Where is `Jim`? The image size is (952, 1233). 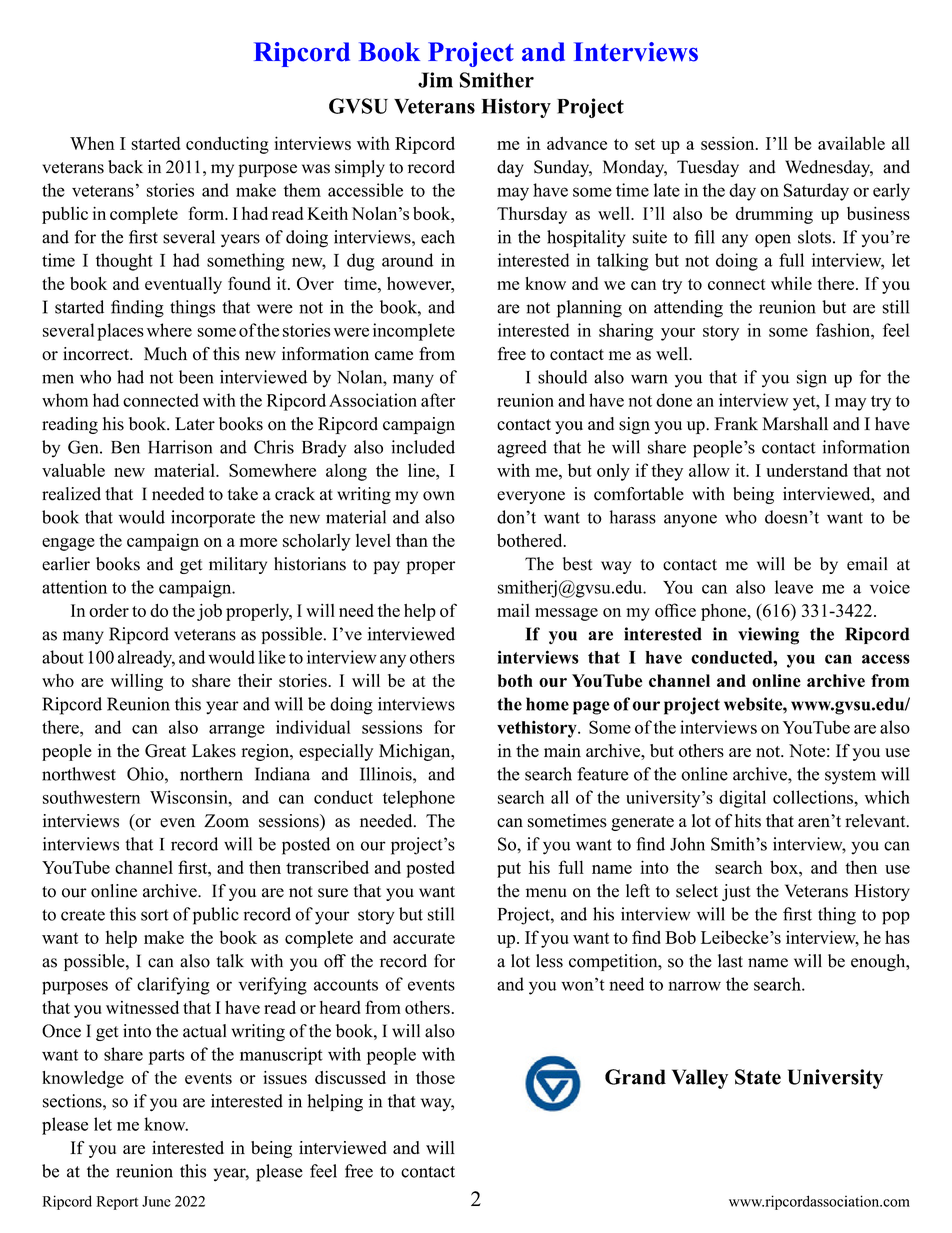
Jim is located at coordinates (435, 80).
